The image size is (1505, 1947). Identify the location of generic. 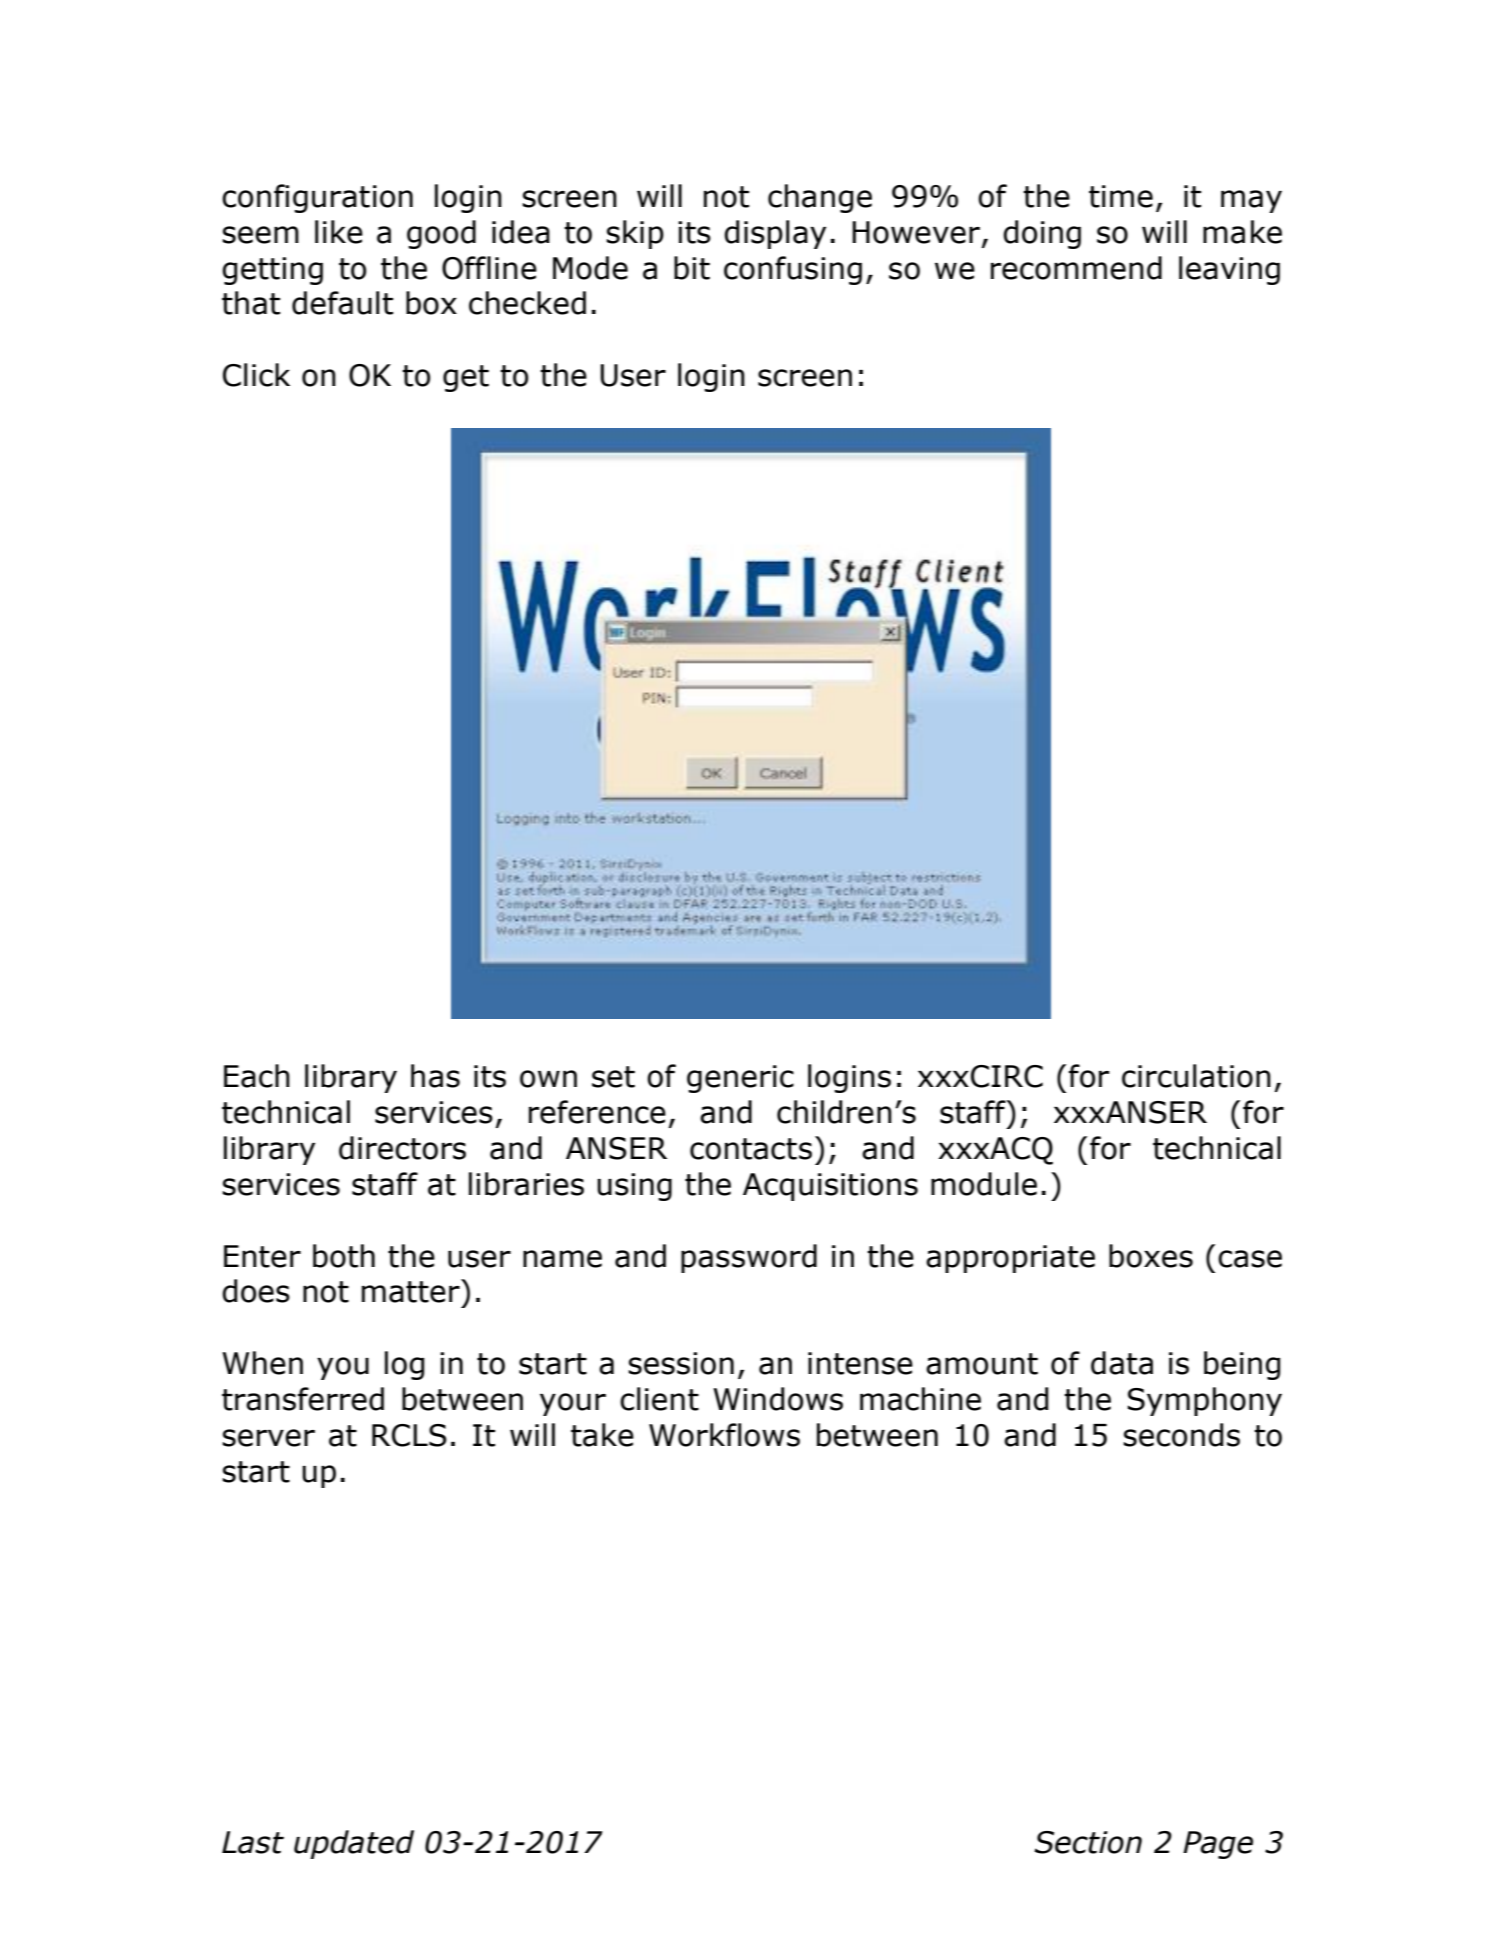
(740, 1079).
